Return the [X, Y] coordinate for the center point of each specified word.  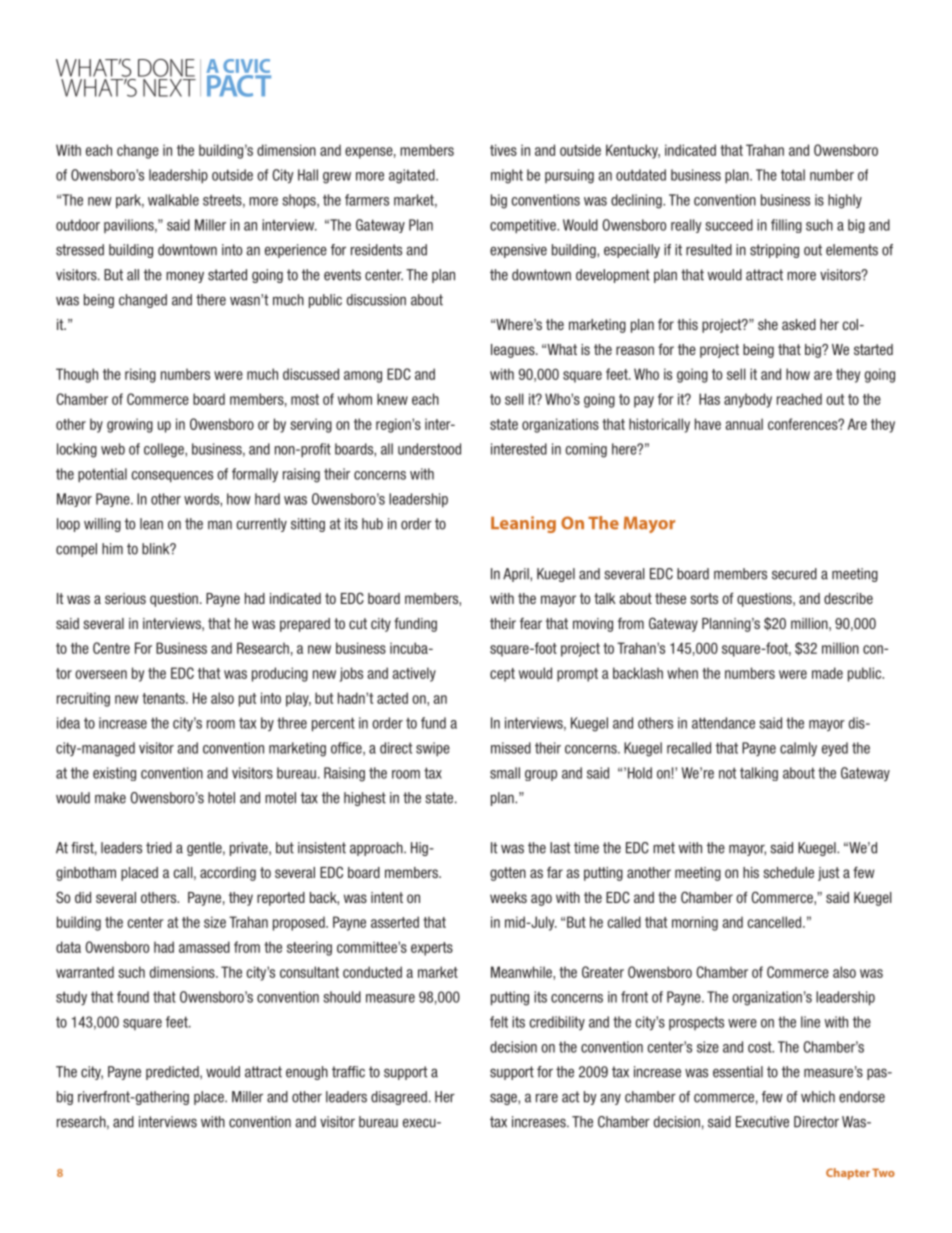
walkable [173, 200]
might [507, 176]
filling [786, 226]
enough [307, 1073]
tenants [164, 698]
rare [547, 1098]
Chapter [848, 1174]
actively [414, 674]
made [827, 673]
